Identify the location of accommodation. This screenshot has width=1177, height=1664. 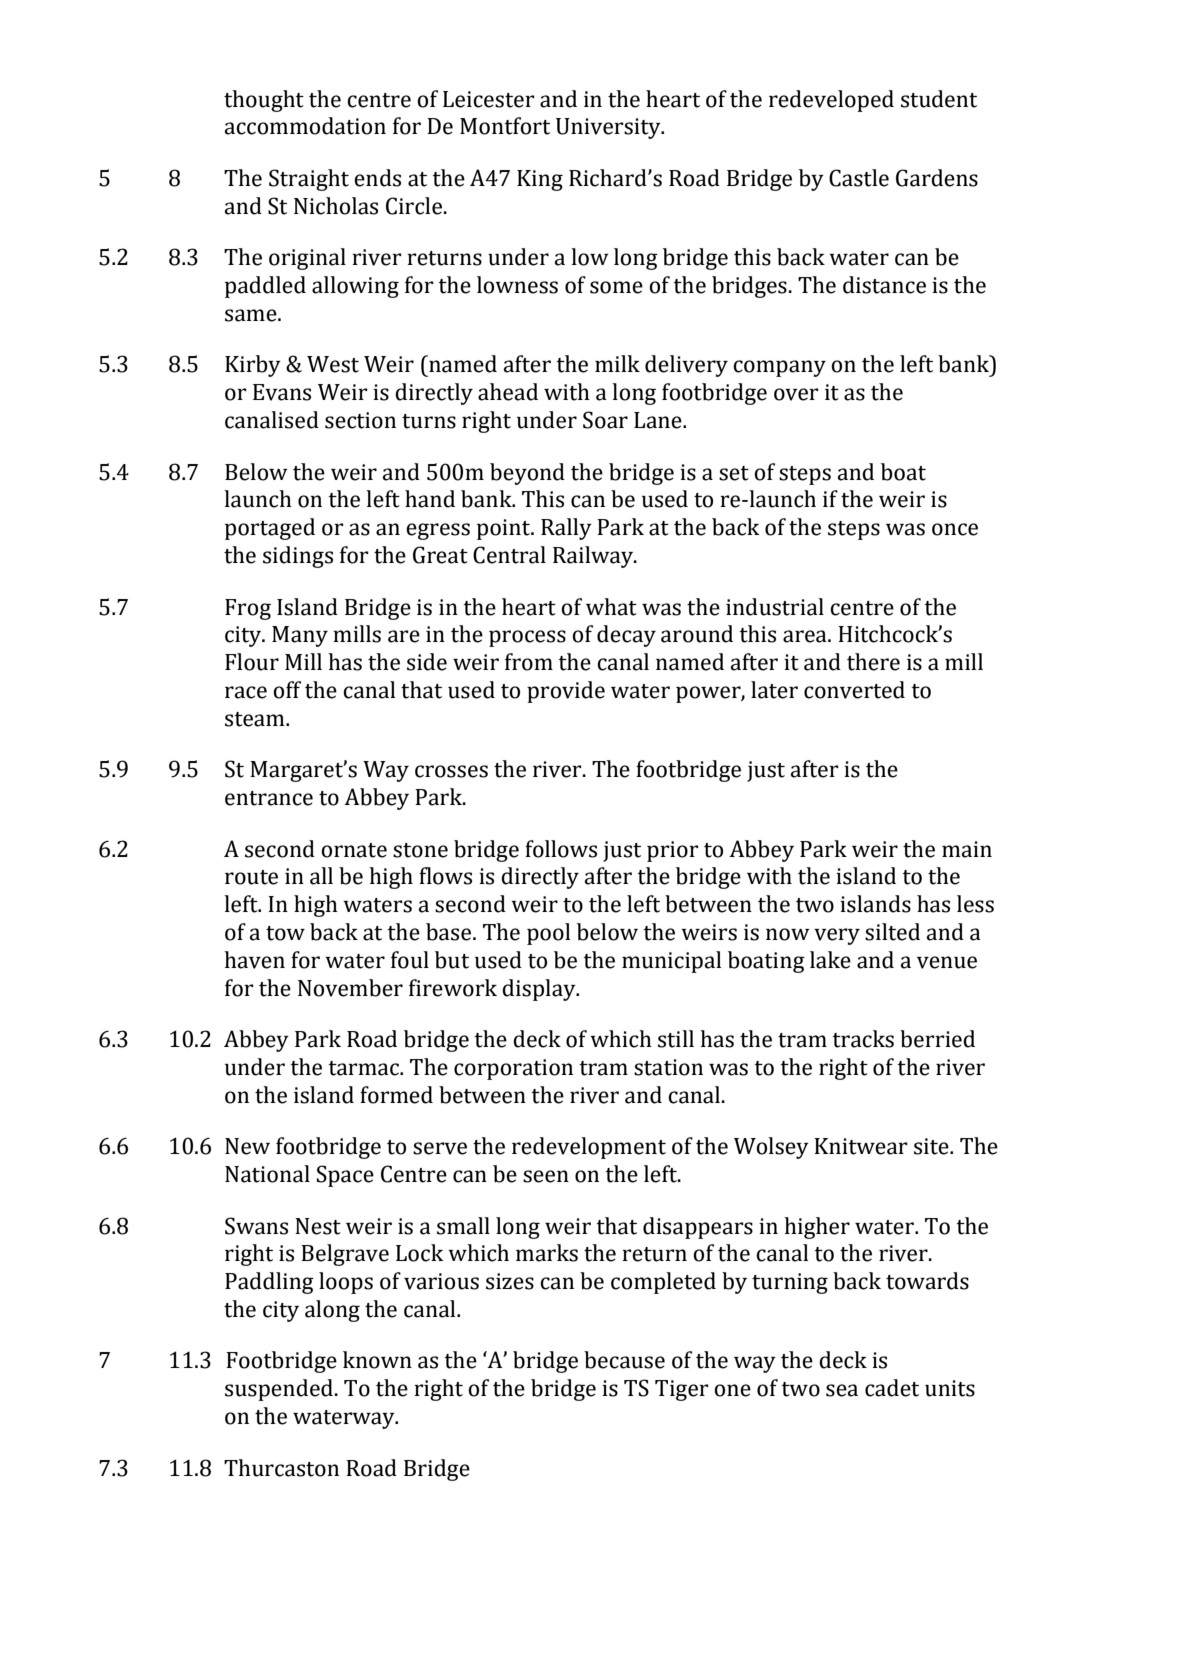
(305, 126).
